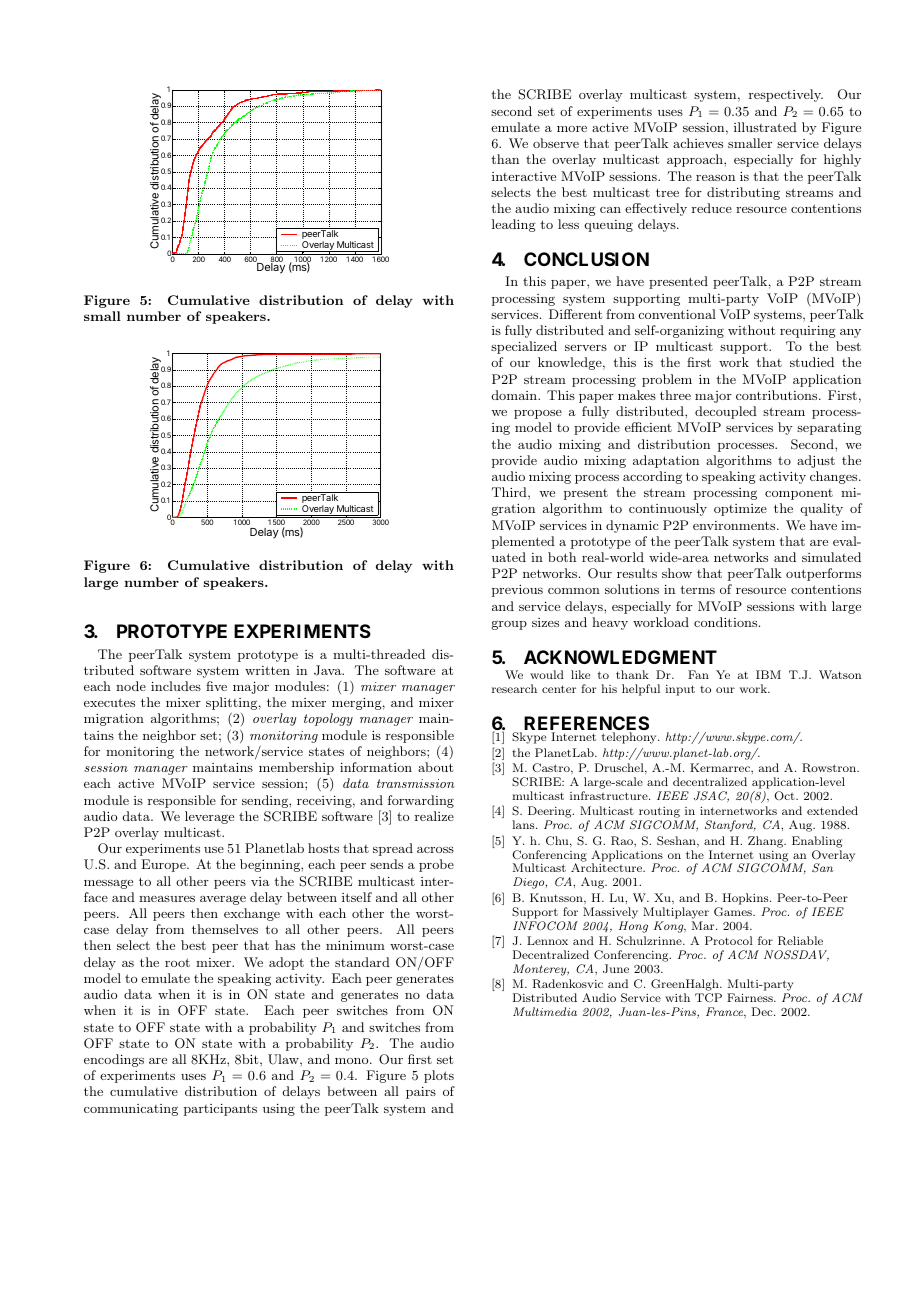 The height and width of the screenshot is (1308, 924). I want to click on conditions, so click(725, 622).
